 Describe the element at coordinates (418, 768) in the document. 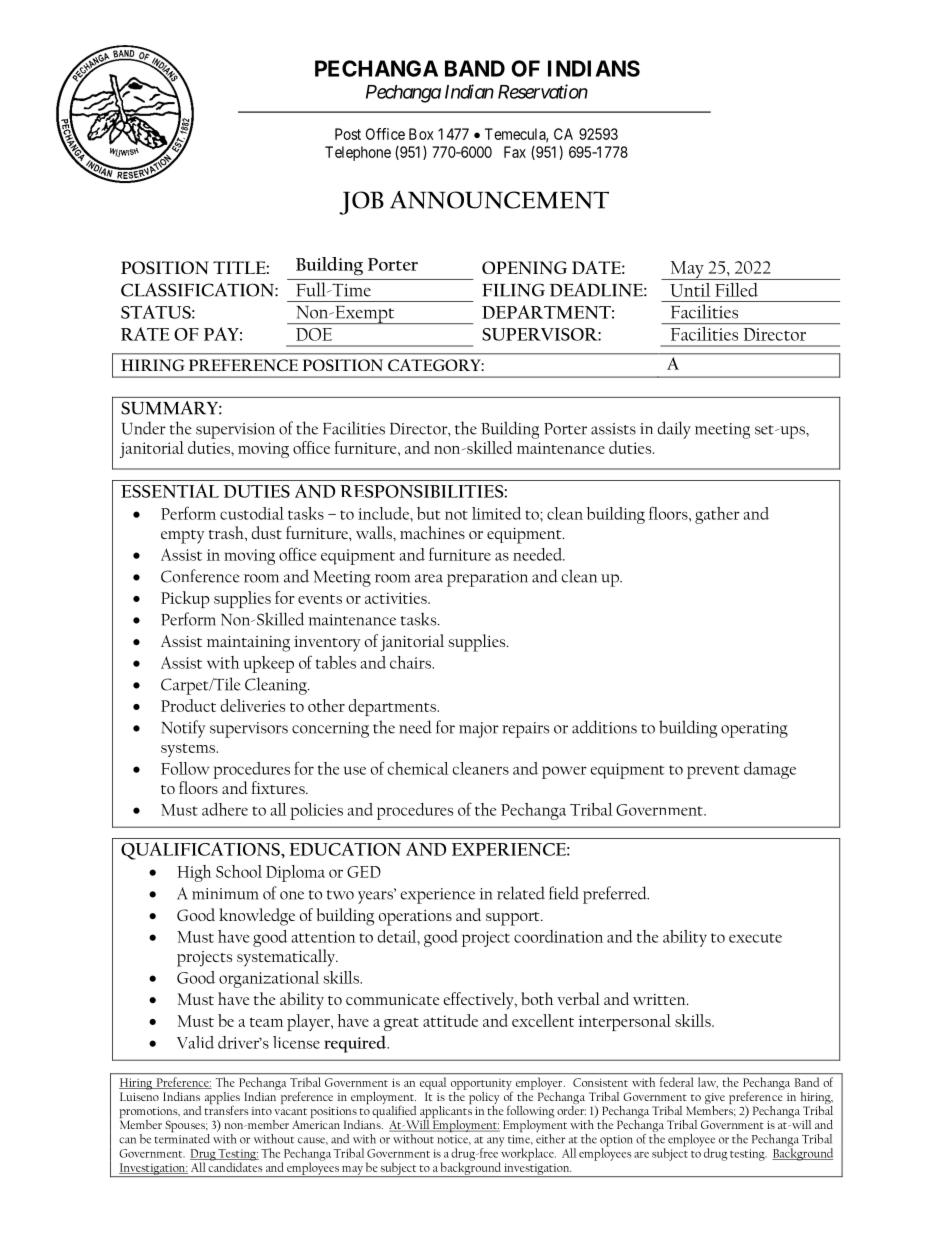

I see `chemical` at that location.
